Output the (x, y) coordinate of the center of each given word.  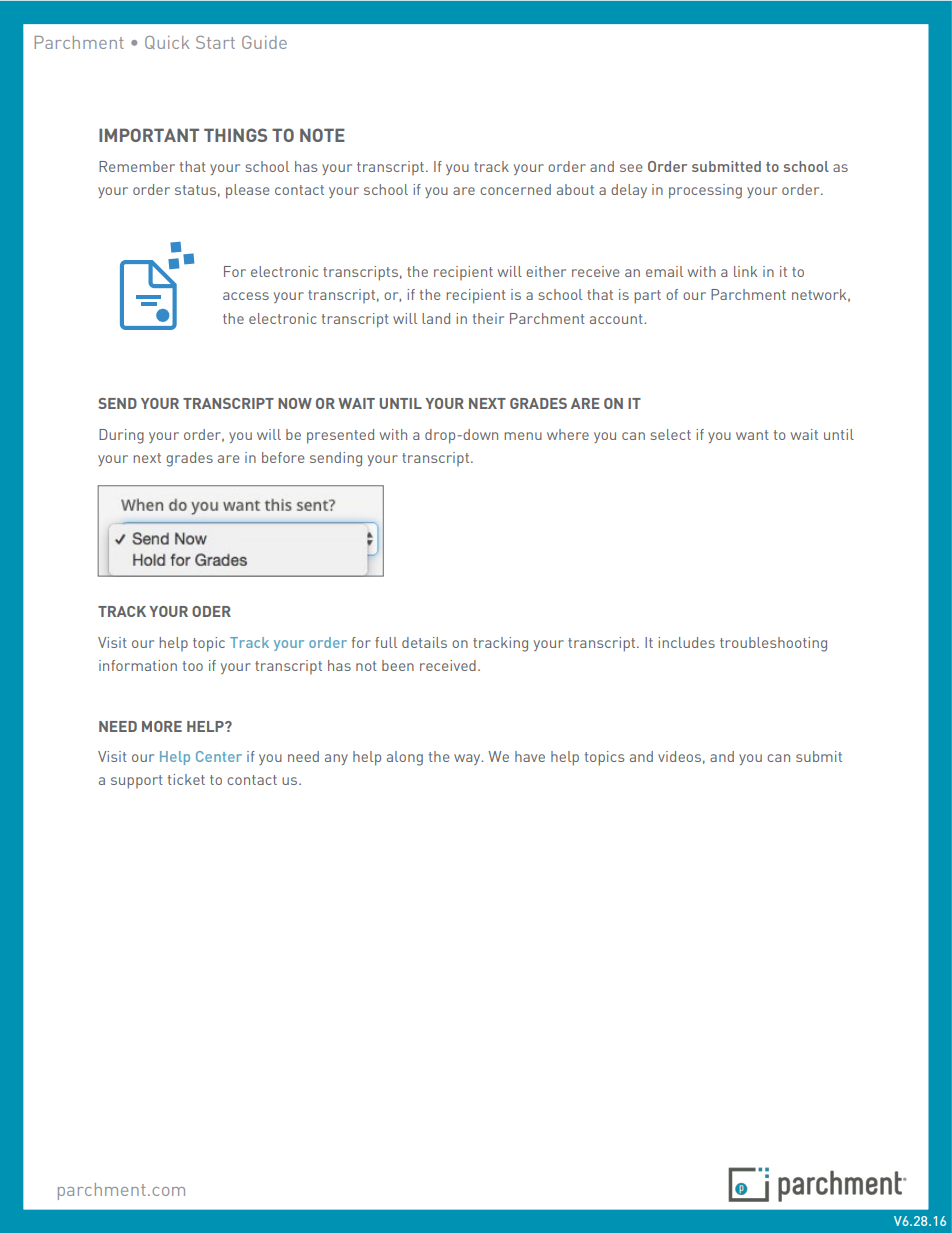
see (631, 168)
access (246, 296)
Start (215, 42)
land (436, 318)
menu (523, 436)
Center (219, 756)
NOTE (322, 135)
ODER (211, 611)
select (670, 434)
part (647, 297)
